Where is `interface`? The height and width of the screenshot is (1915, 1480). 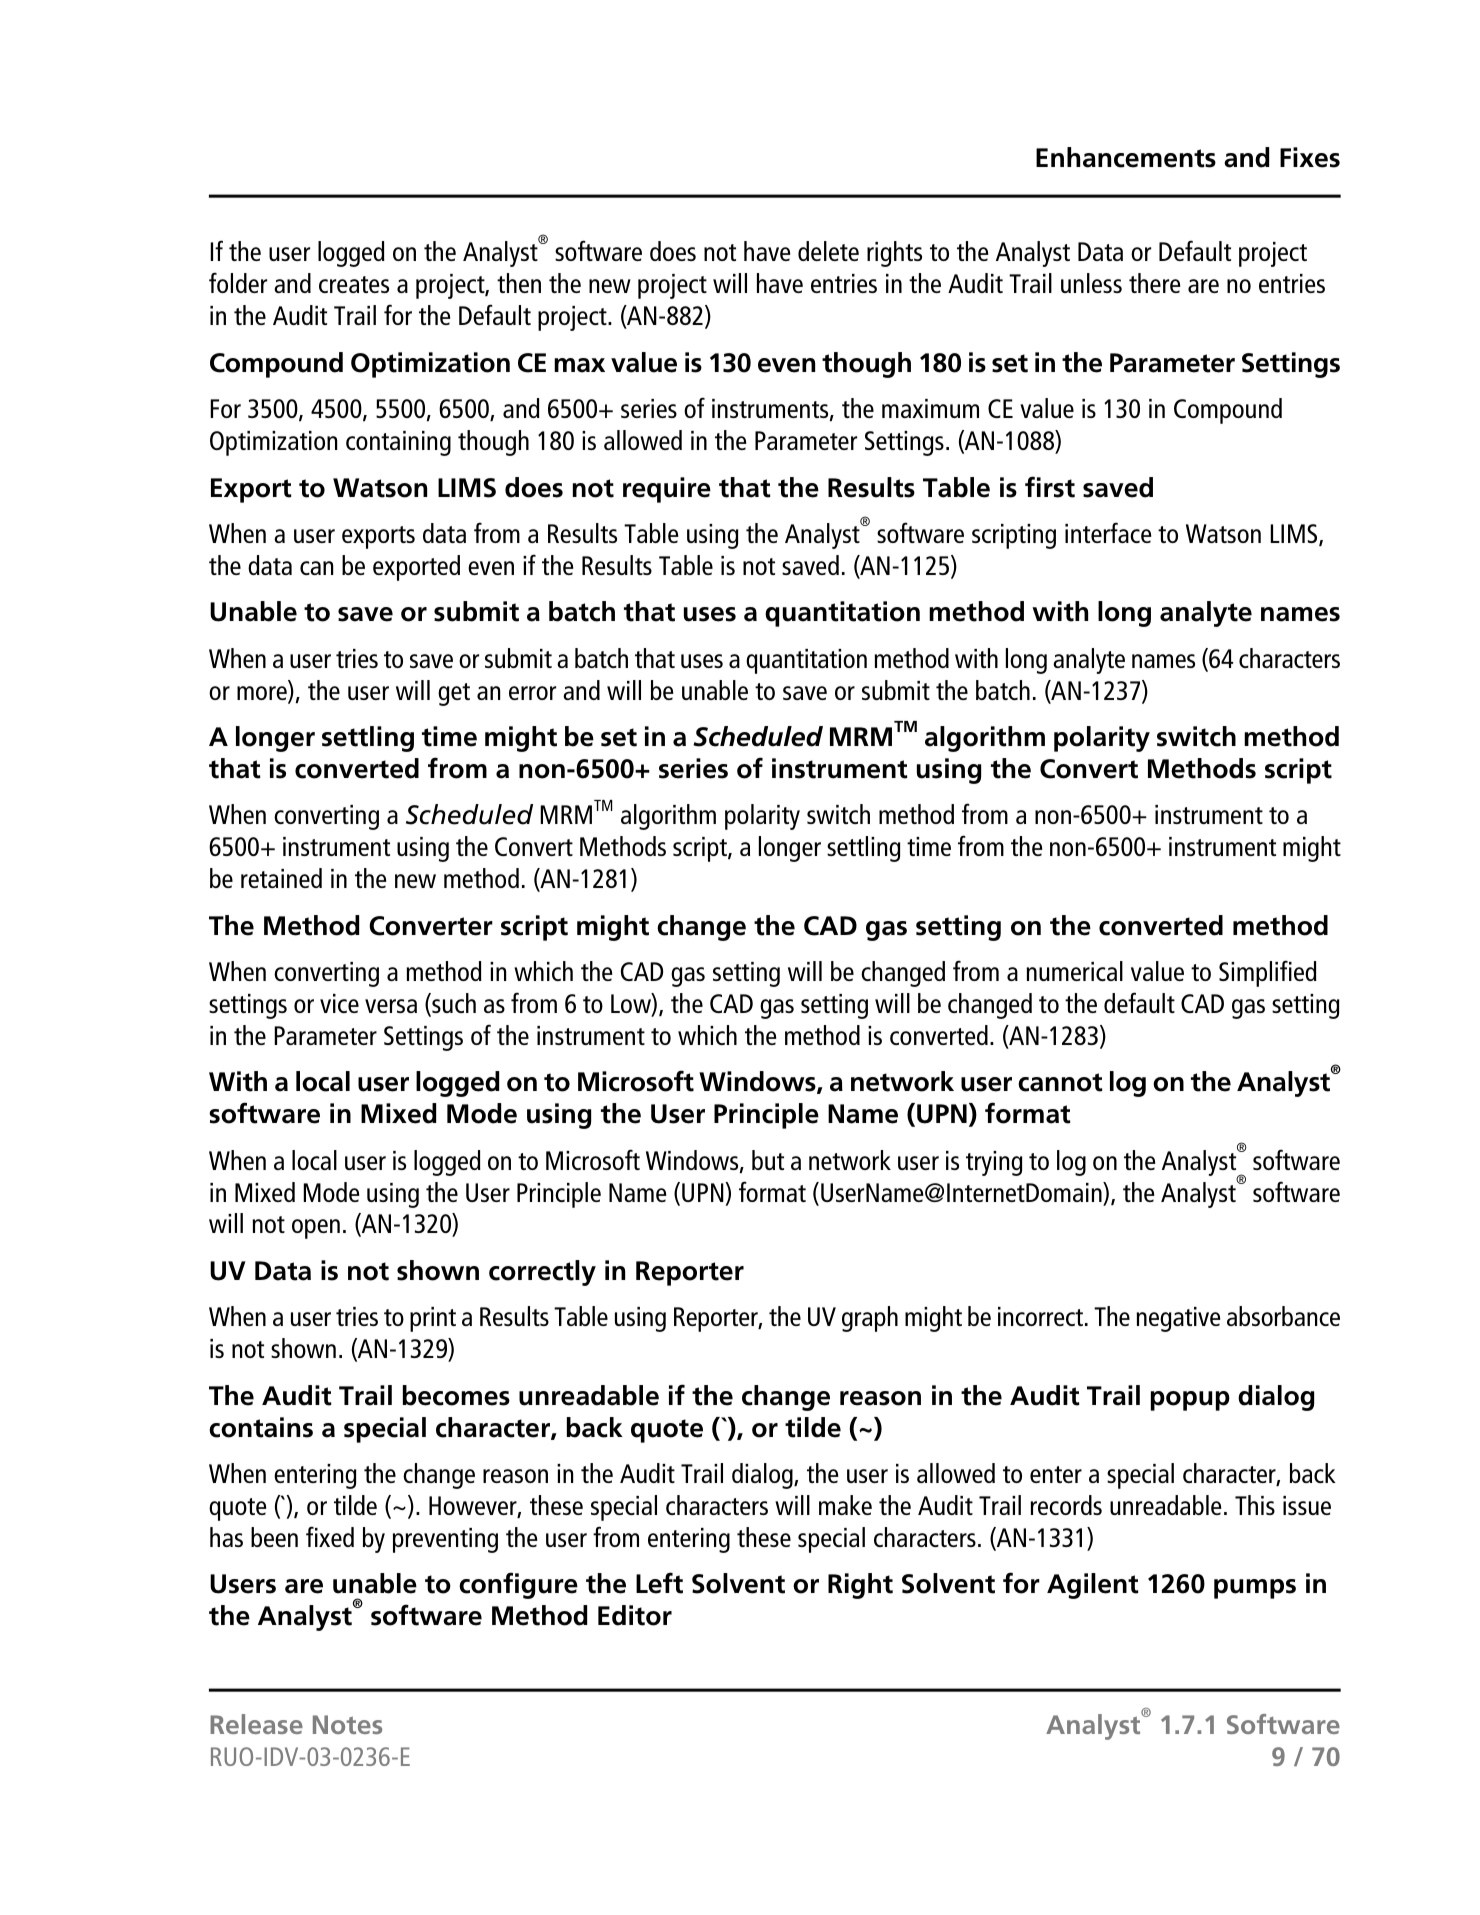 interface is located at coordinates (1108, 532).
